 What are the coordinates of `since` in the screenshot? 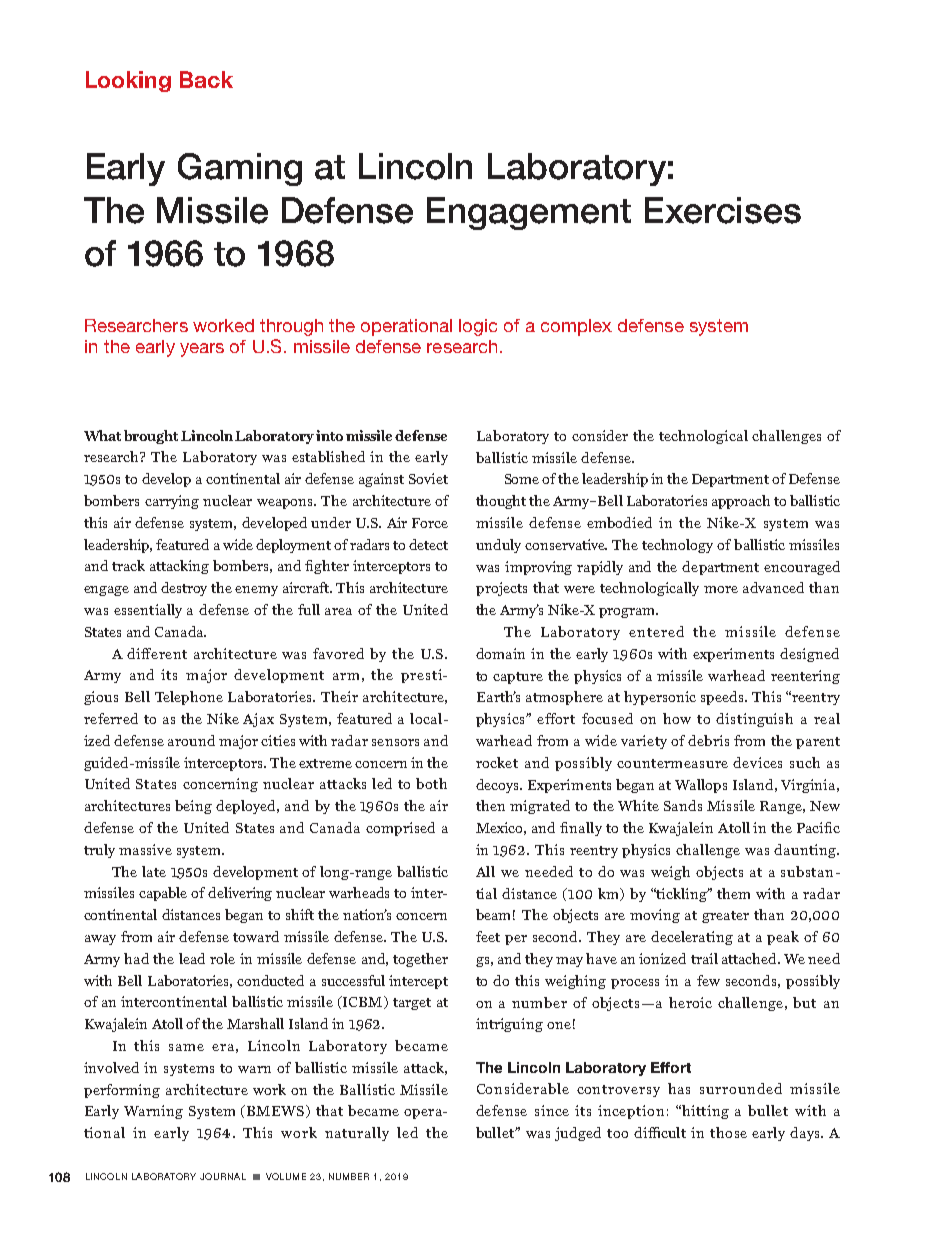 It's located at (552, 1110).
